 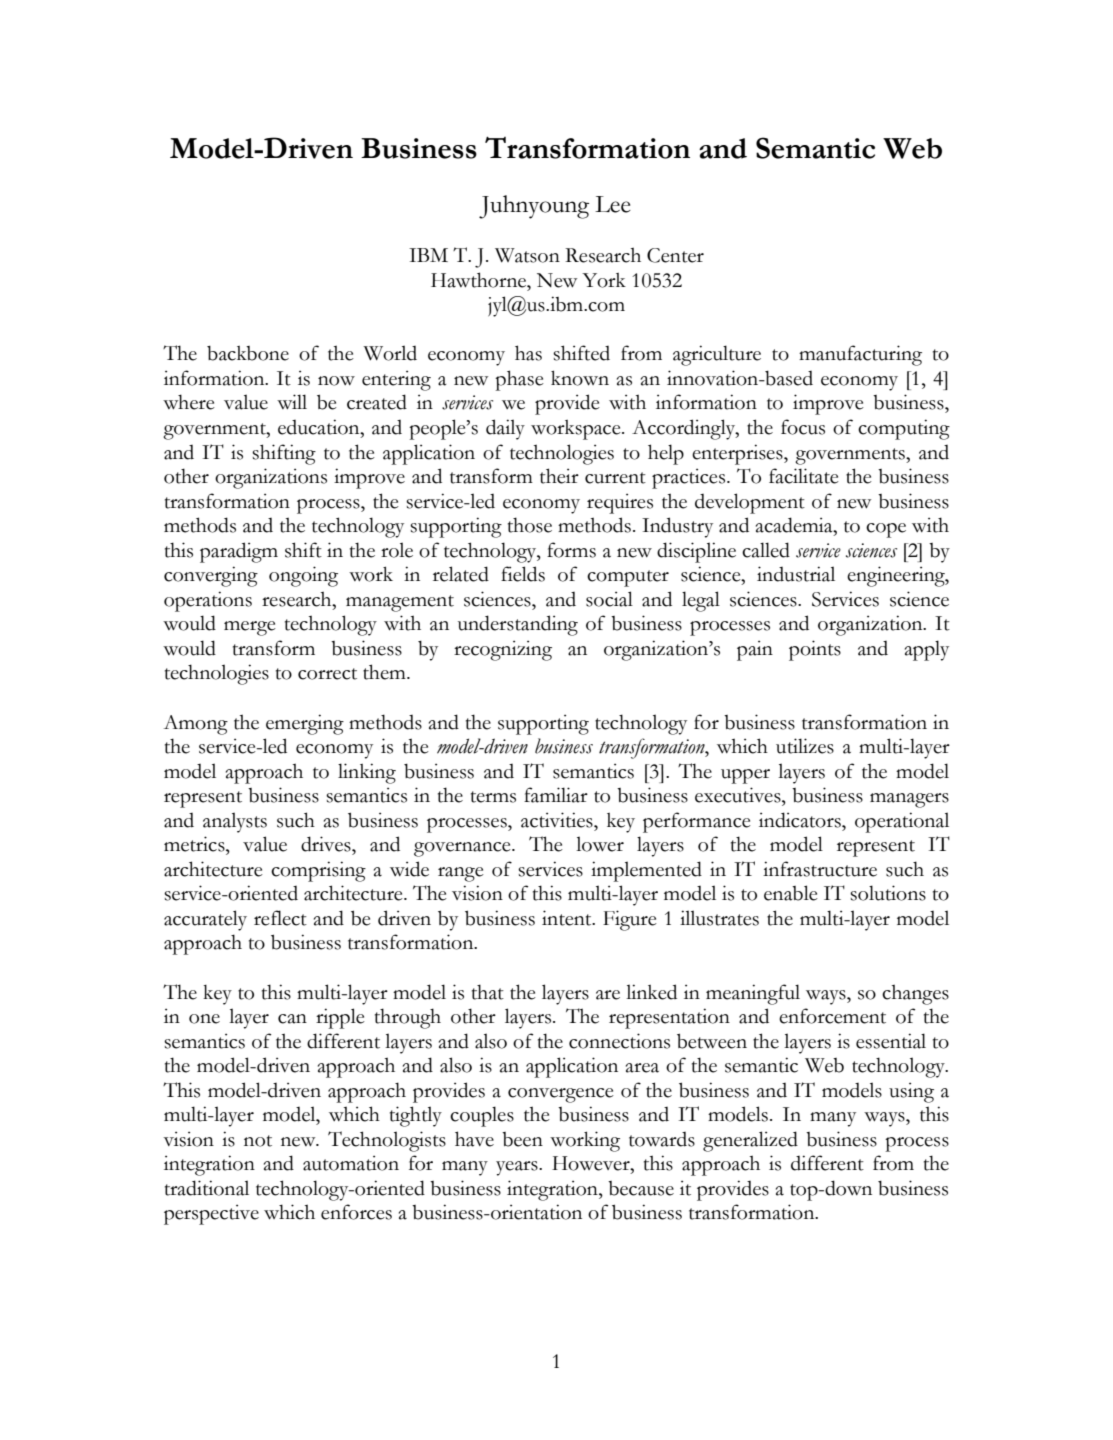 What do you see at coordinates (805, 746) in the image?
I see `utilizes` at bounding box center [805, 746].
